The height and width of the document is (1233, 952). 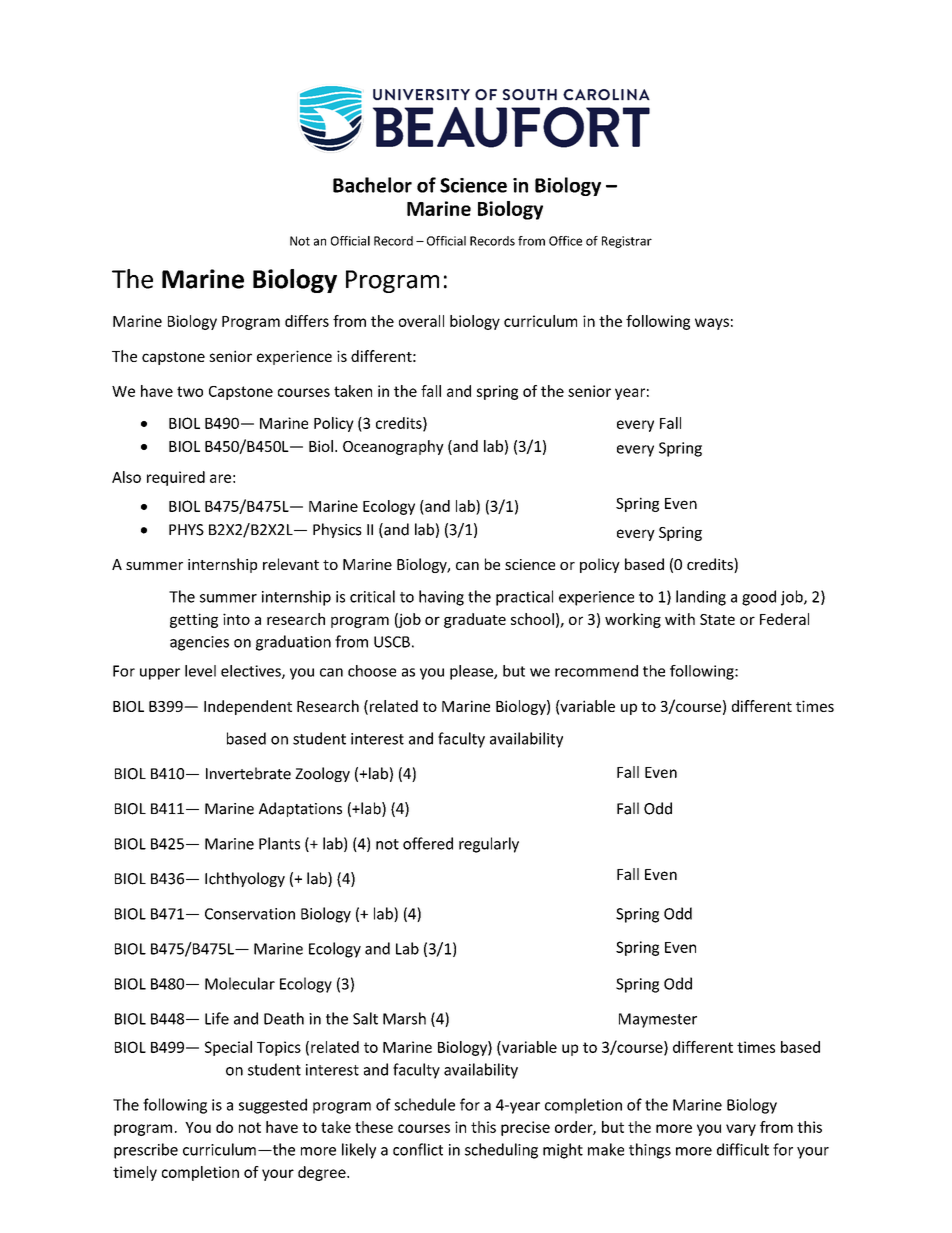 What do you see at coordinates (372, 185) in the document?
I see `Bachelor` at bounding box center [372, 185].
